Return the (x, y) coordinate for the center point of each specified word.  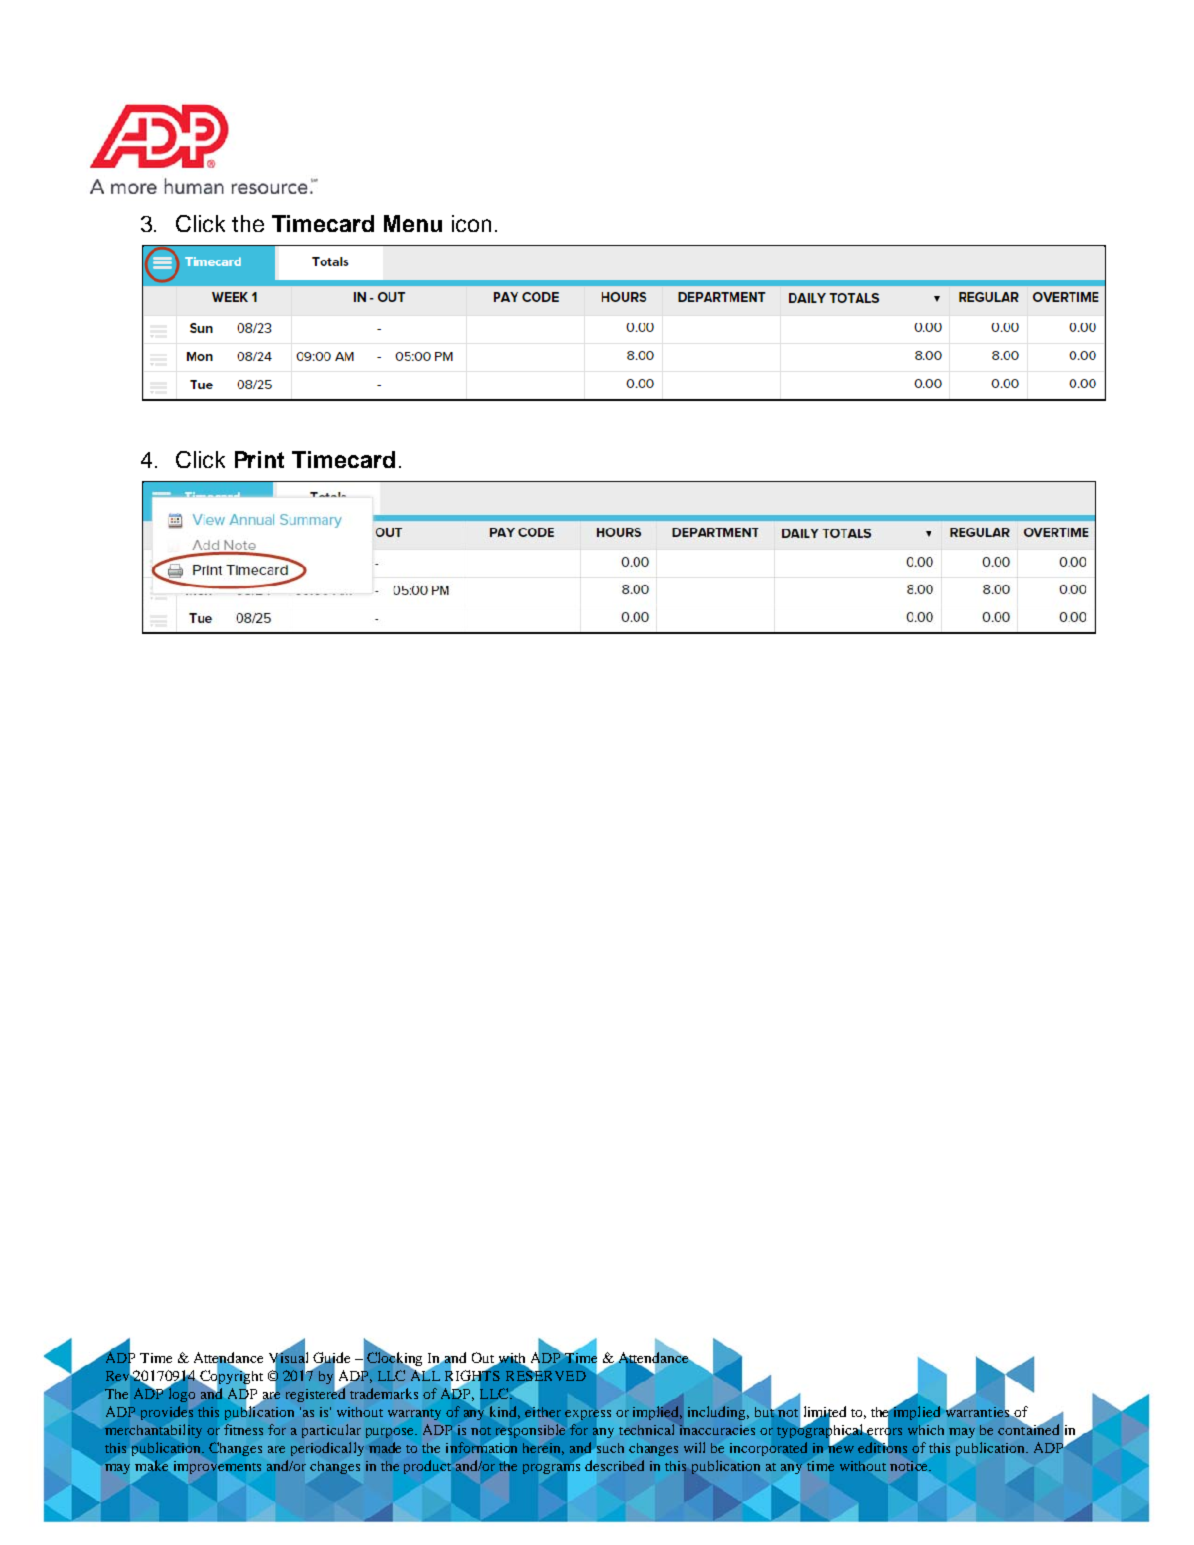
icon (471, 223)
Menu (413, 223)
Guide (331, 1359)
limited (825, 1413)
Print (259, 459)
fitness (243, 1429)
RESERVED (546, 1376)
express (588, 1415)
